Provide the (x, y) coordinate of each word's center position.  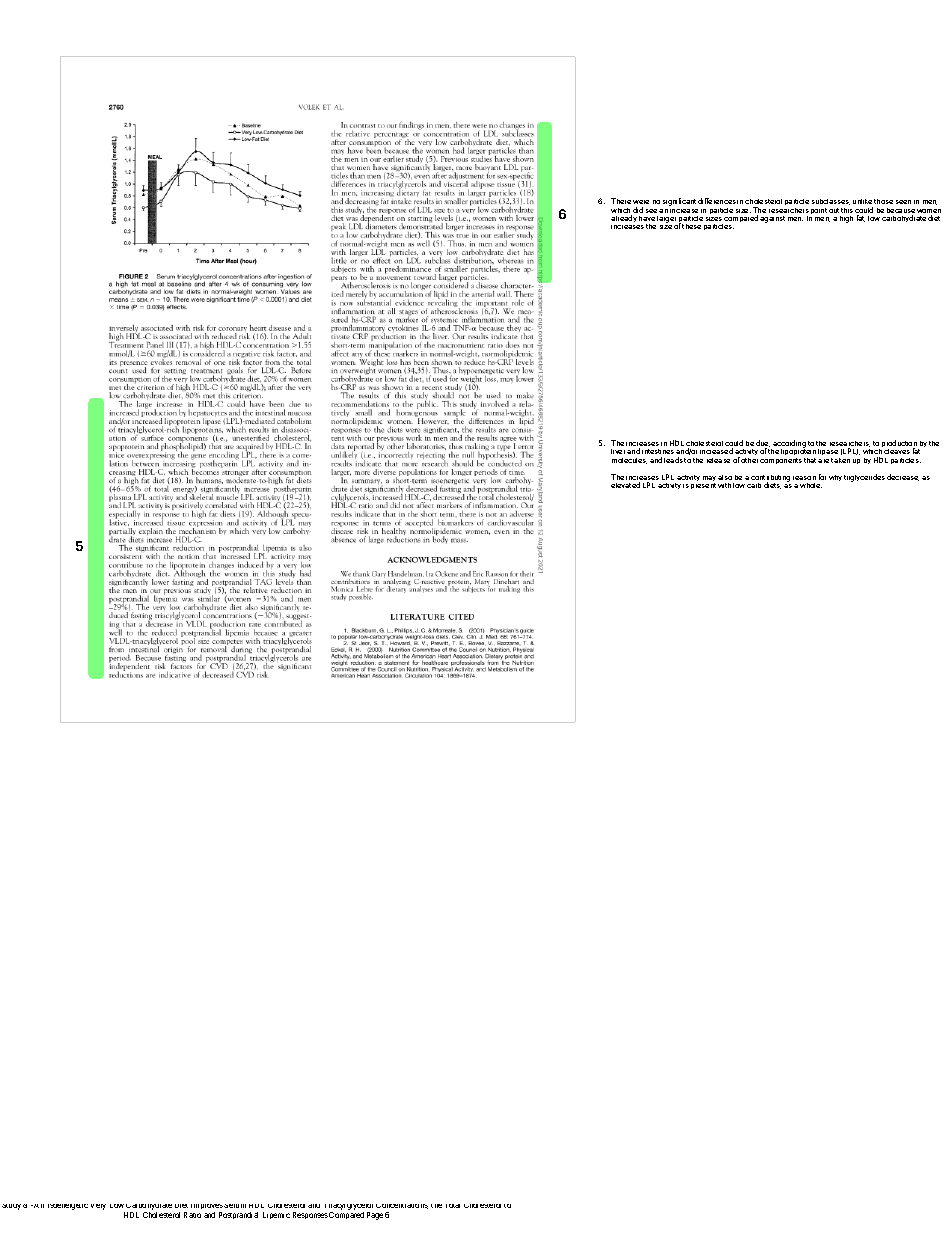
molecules (629, 461)
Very (98, 1207)
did (638, 210)
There (621, 201)
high (846, 219)
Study (11, 1207)
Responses (310, 1215)
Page (375, 1216)
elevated (625, 485)
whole (811, 485)
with (724, 485)
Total (453, 1206)
